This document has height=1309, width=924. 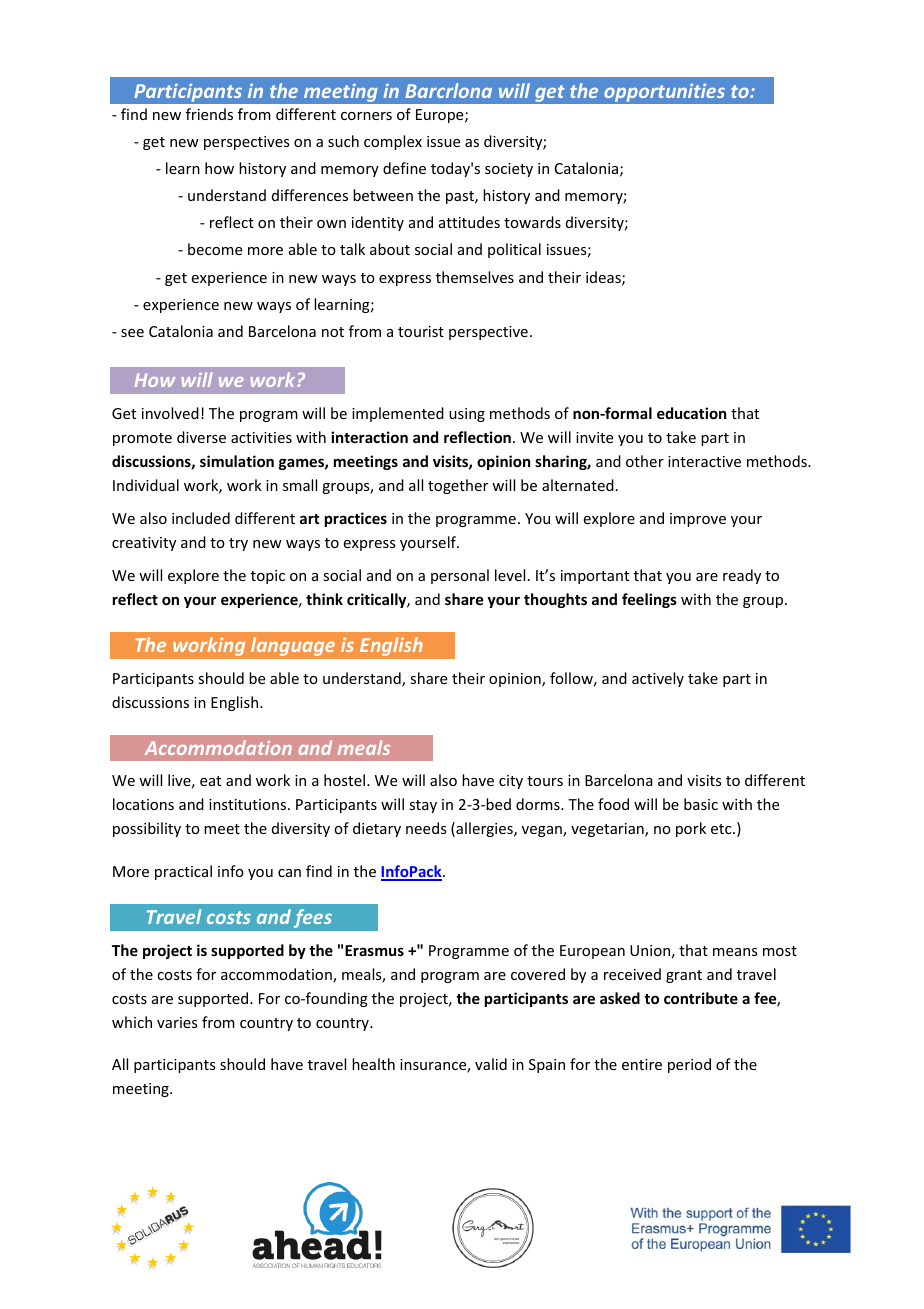 I want to click on friends, so click(x=209, y=114).
